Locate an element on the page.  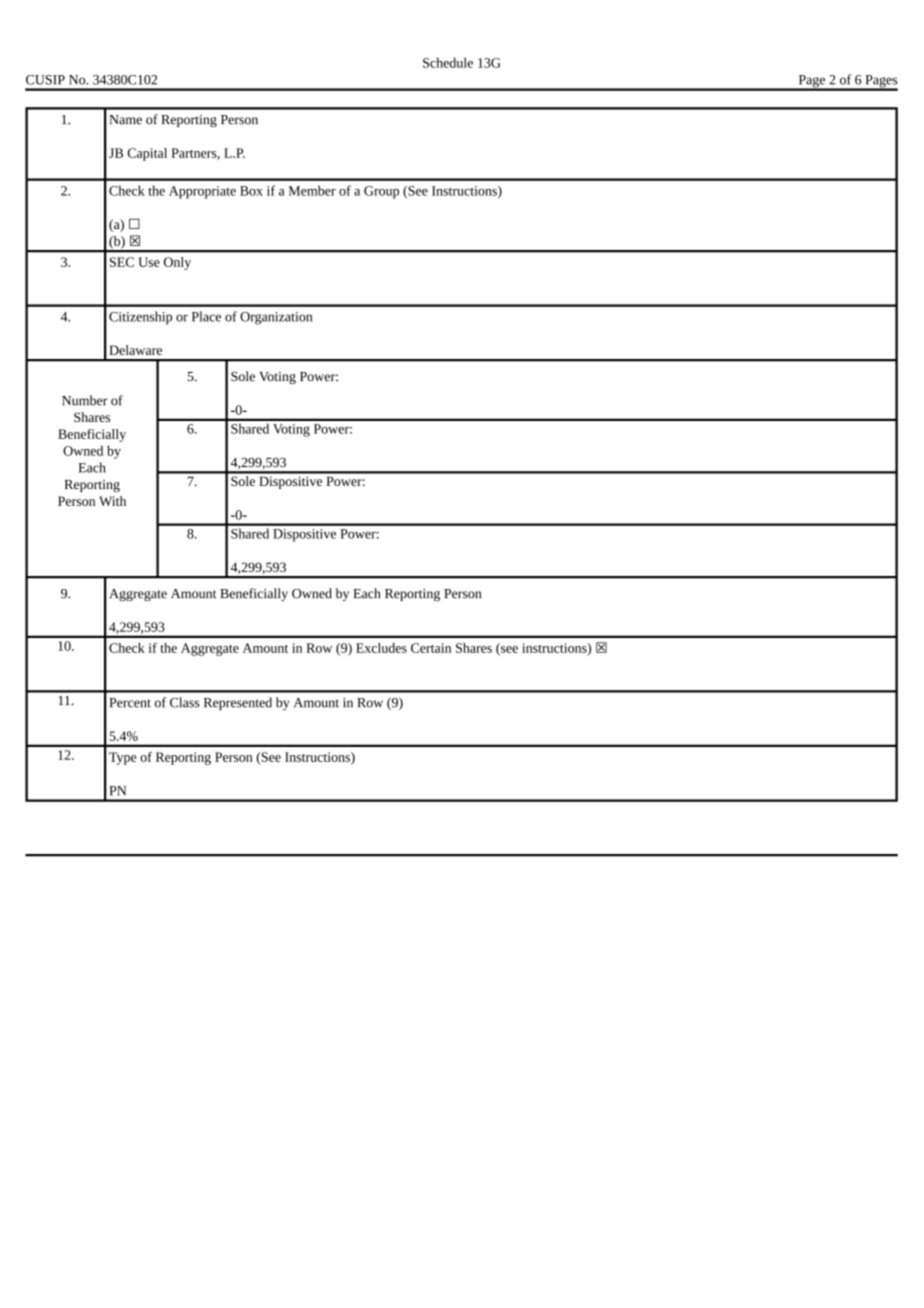
Type is located at coordinates (123, 758).
